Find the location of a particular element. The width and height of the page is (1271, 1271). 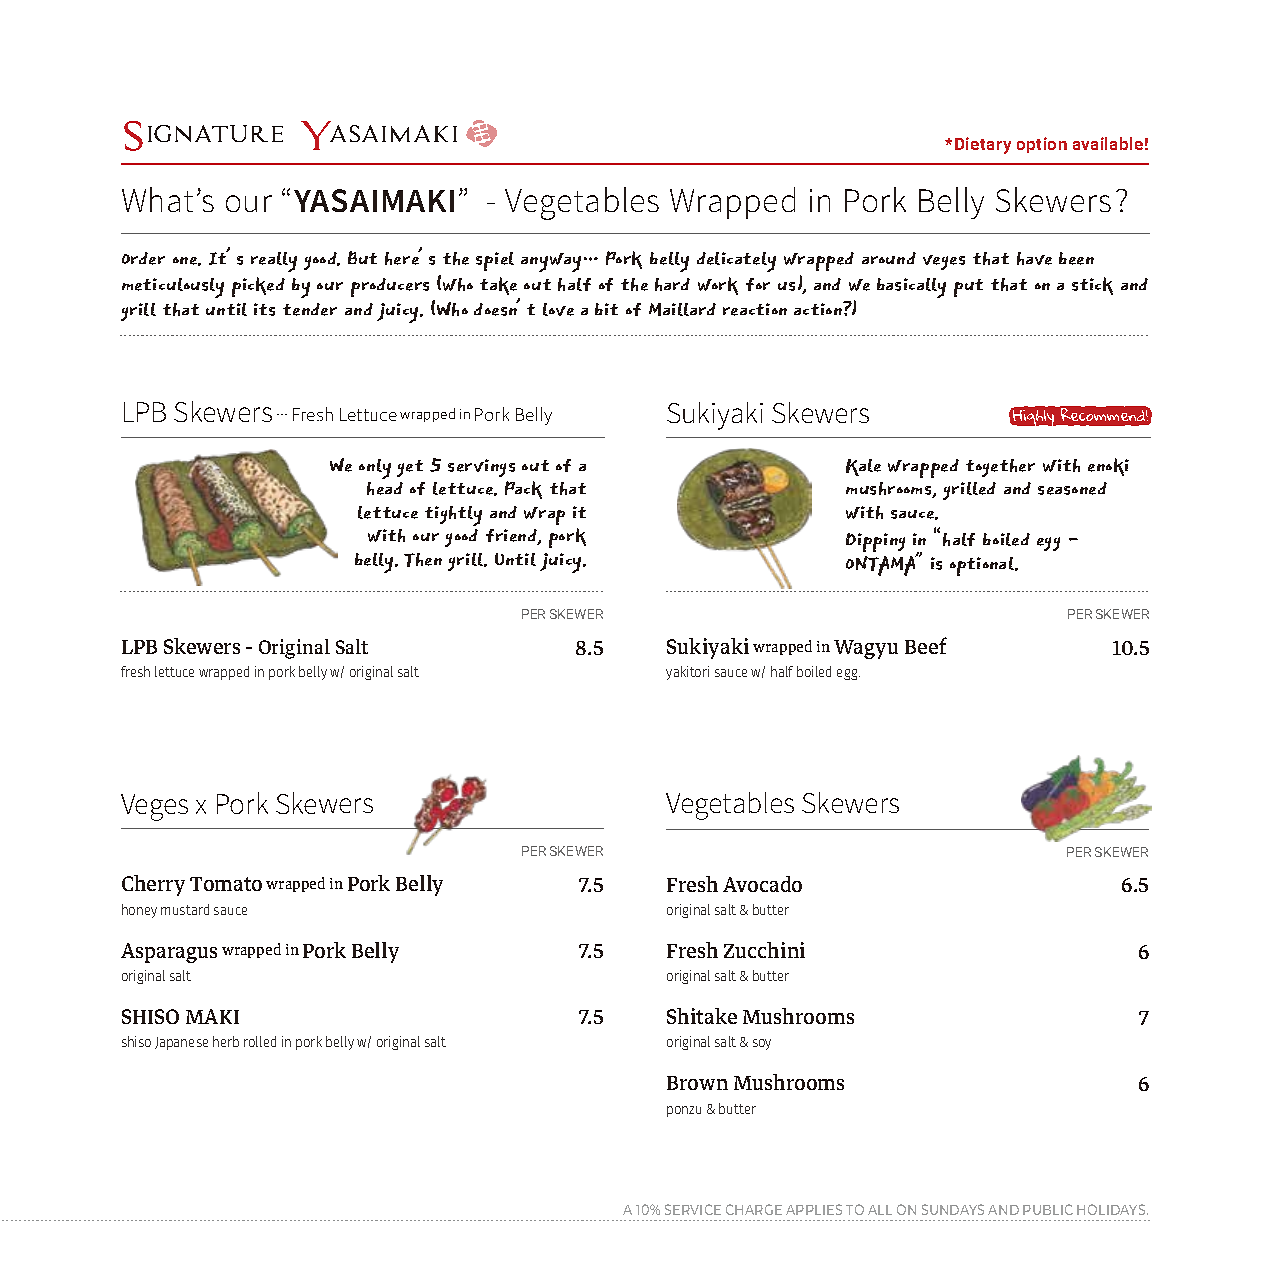

Signature is located at coordinates (203, 136).
